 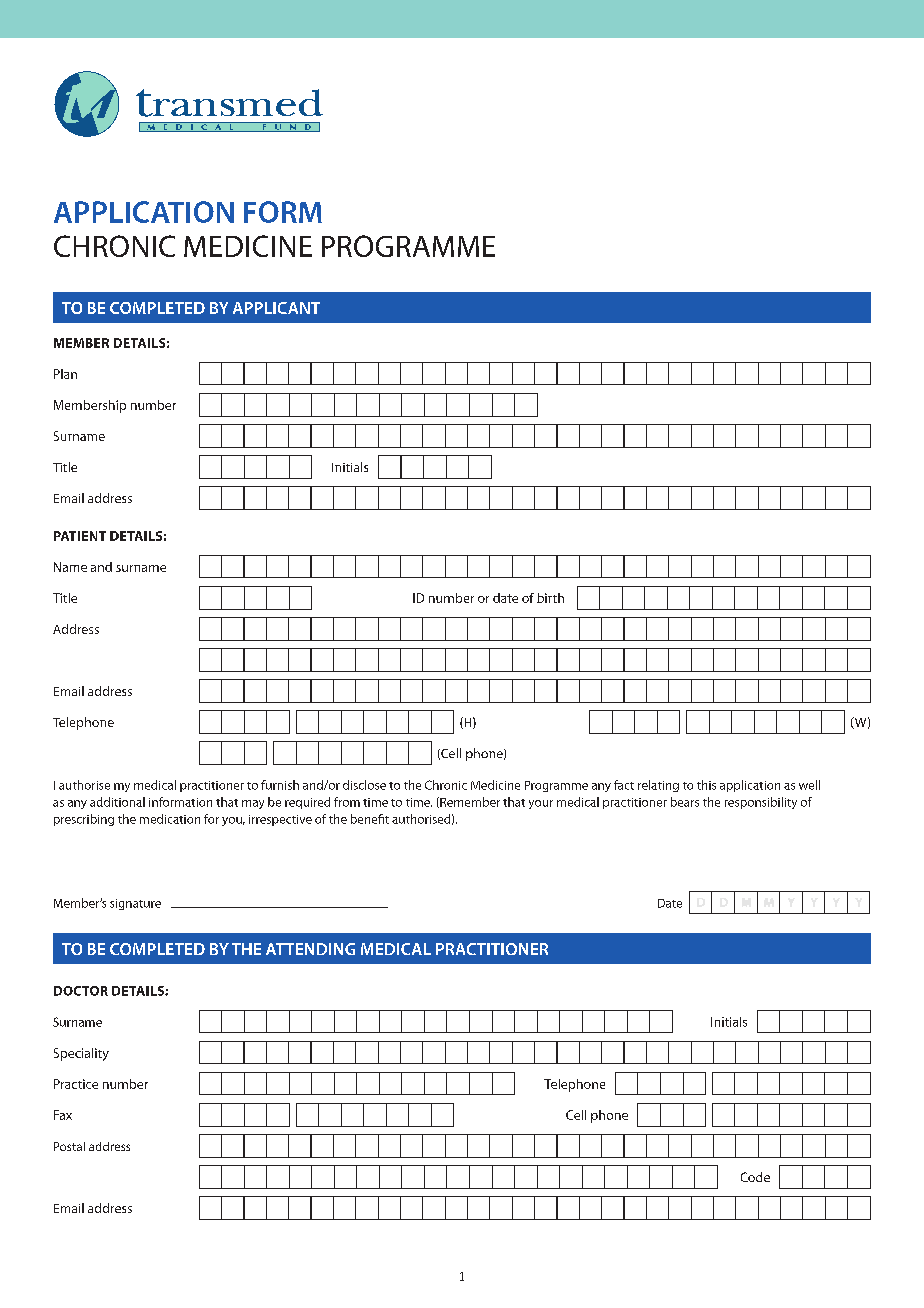 I want to click on Plan, so click(x=65, y=374).
